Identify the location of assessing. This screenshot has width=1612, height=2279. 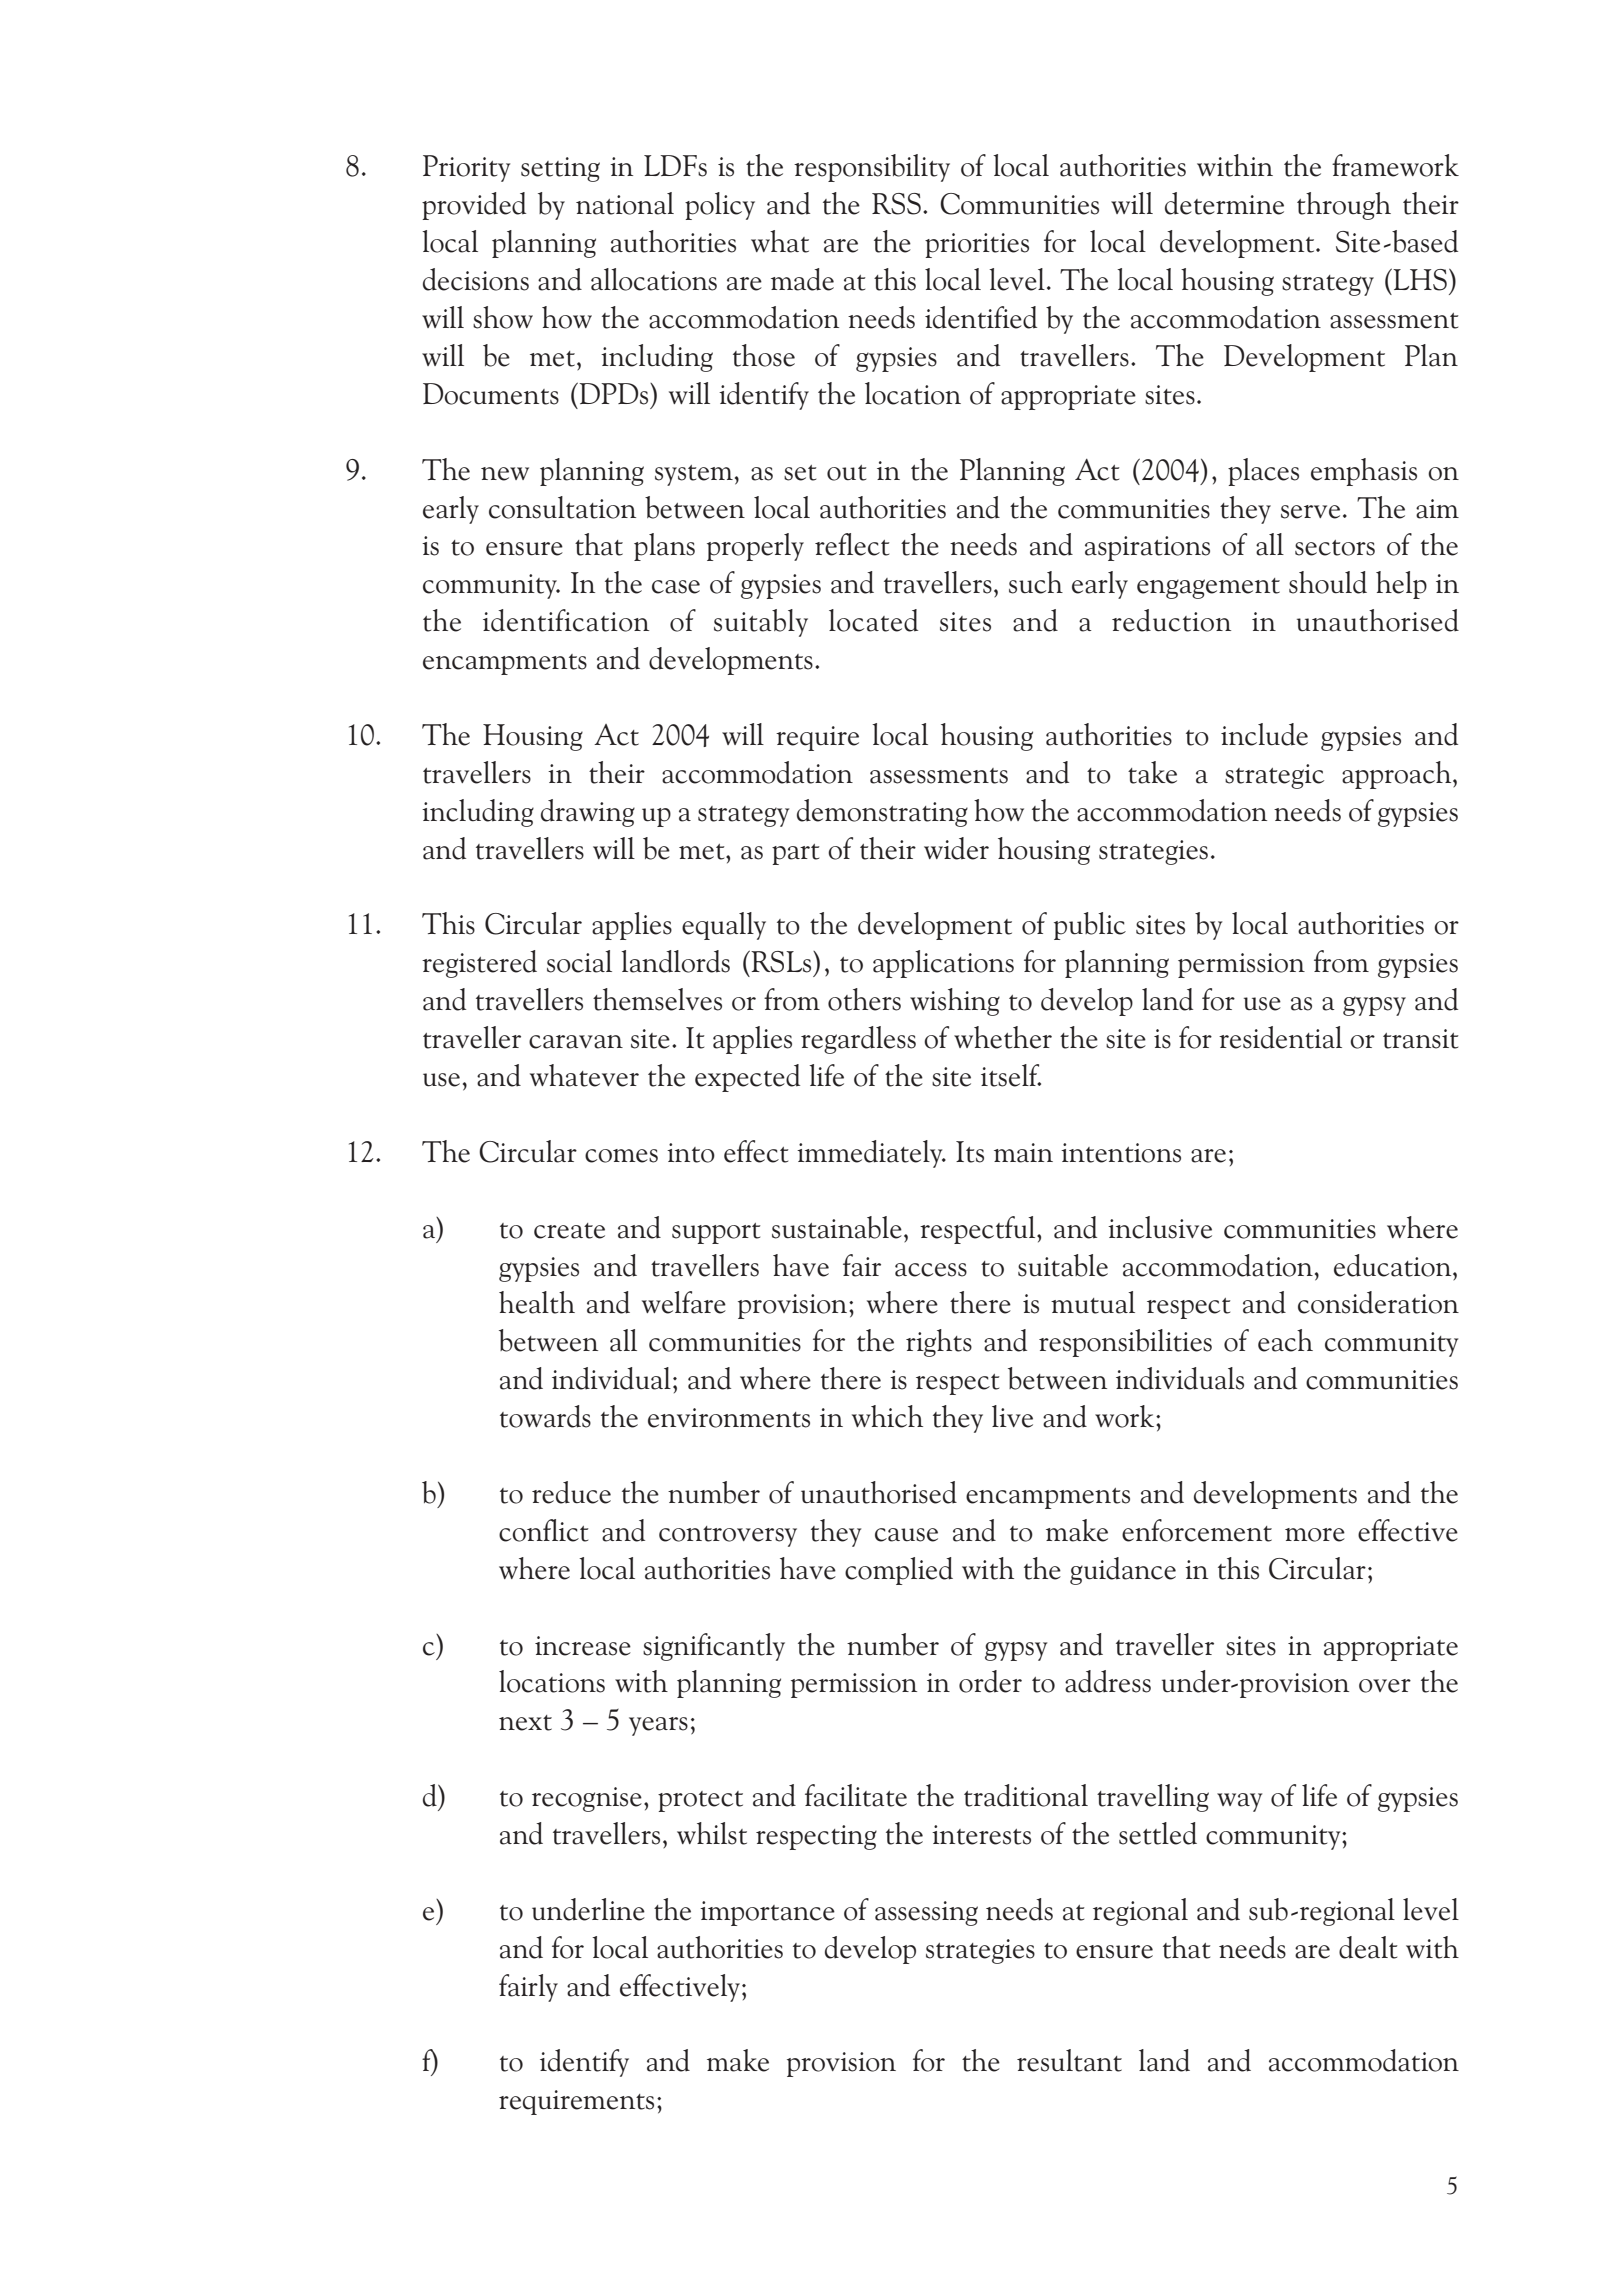
(926, 1913).
